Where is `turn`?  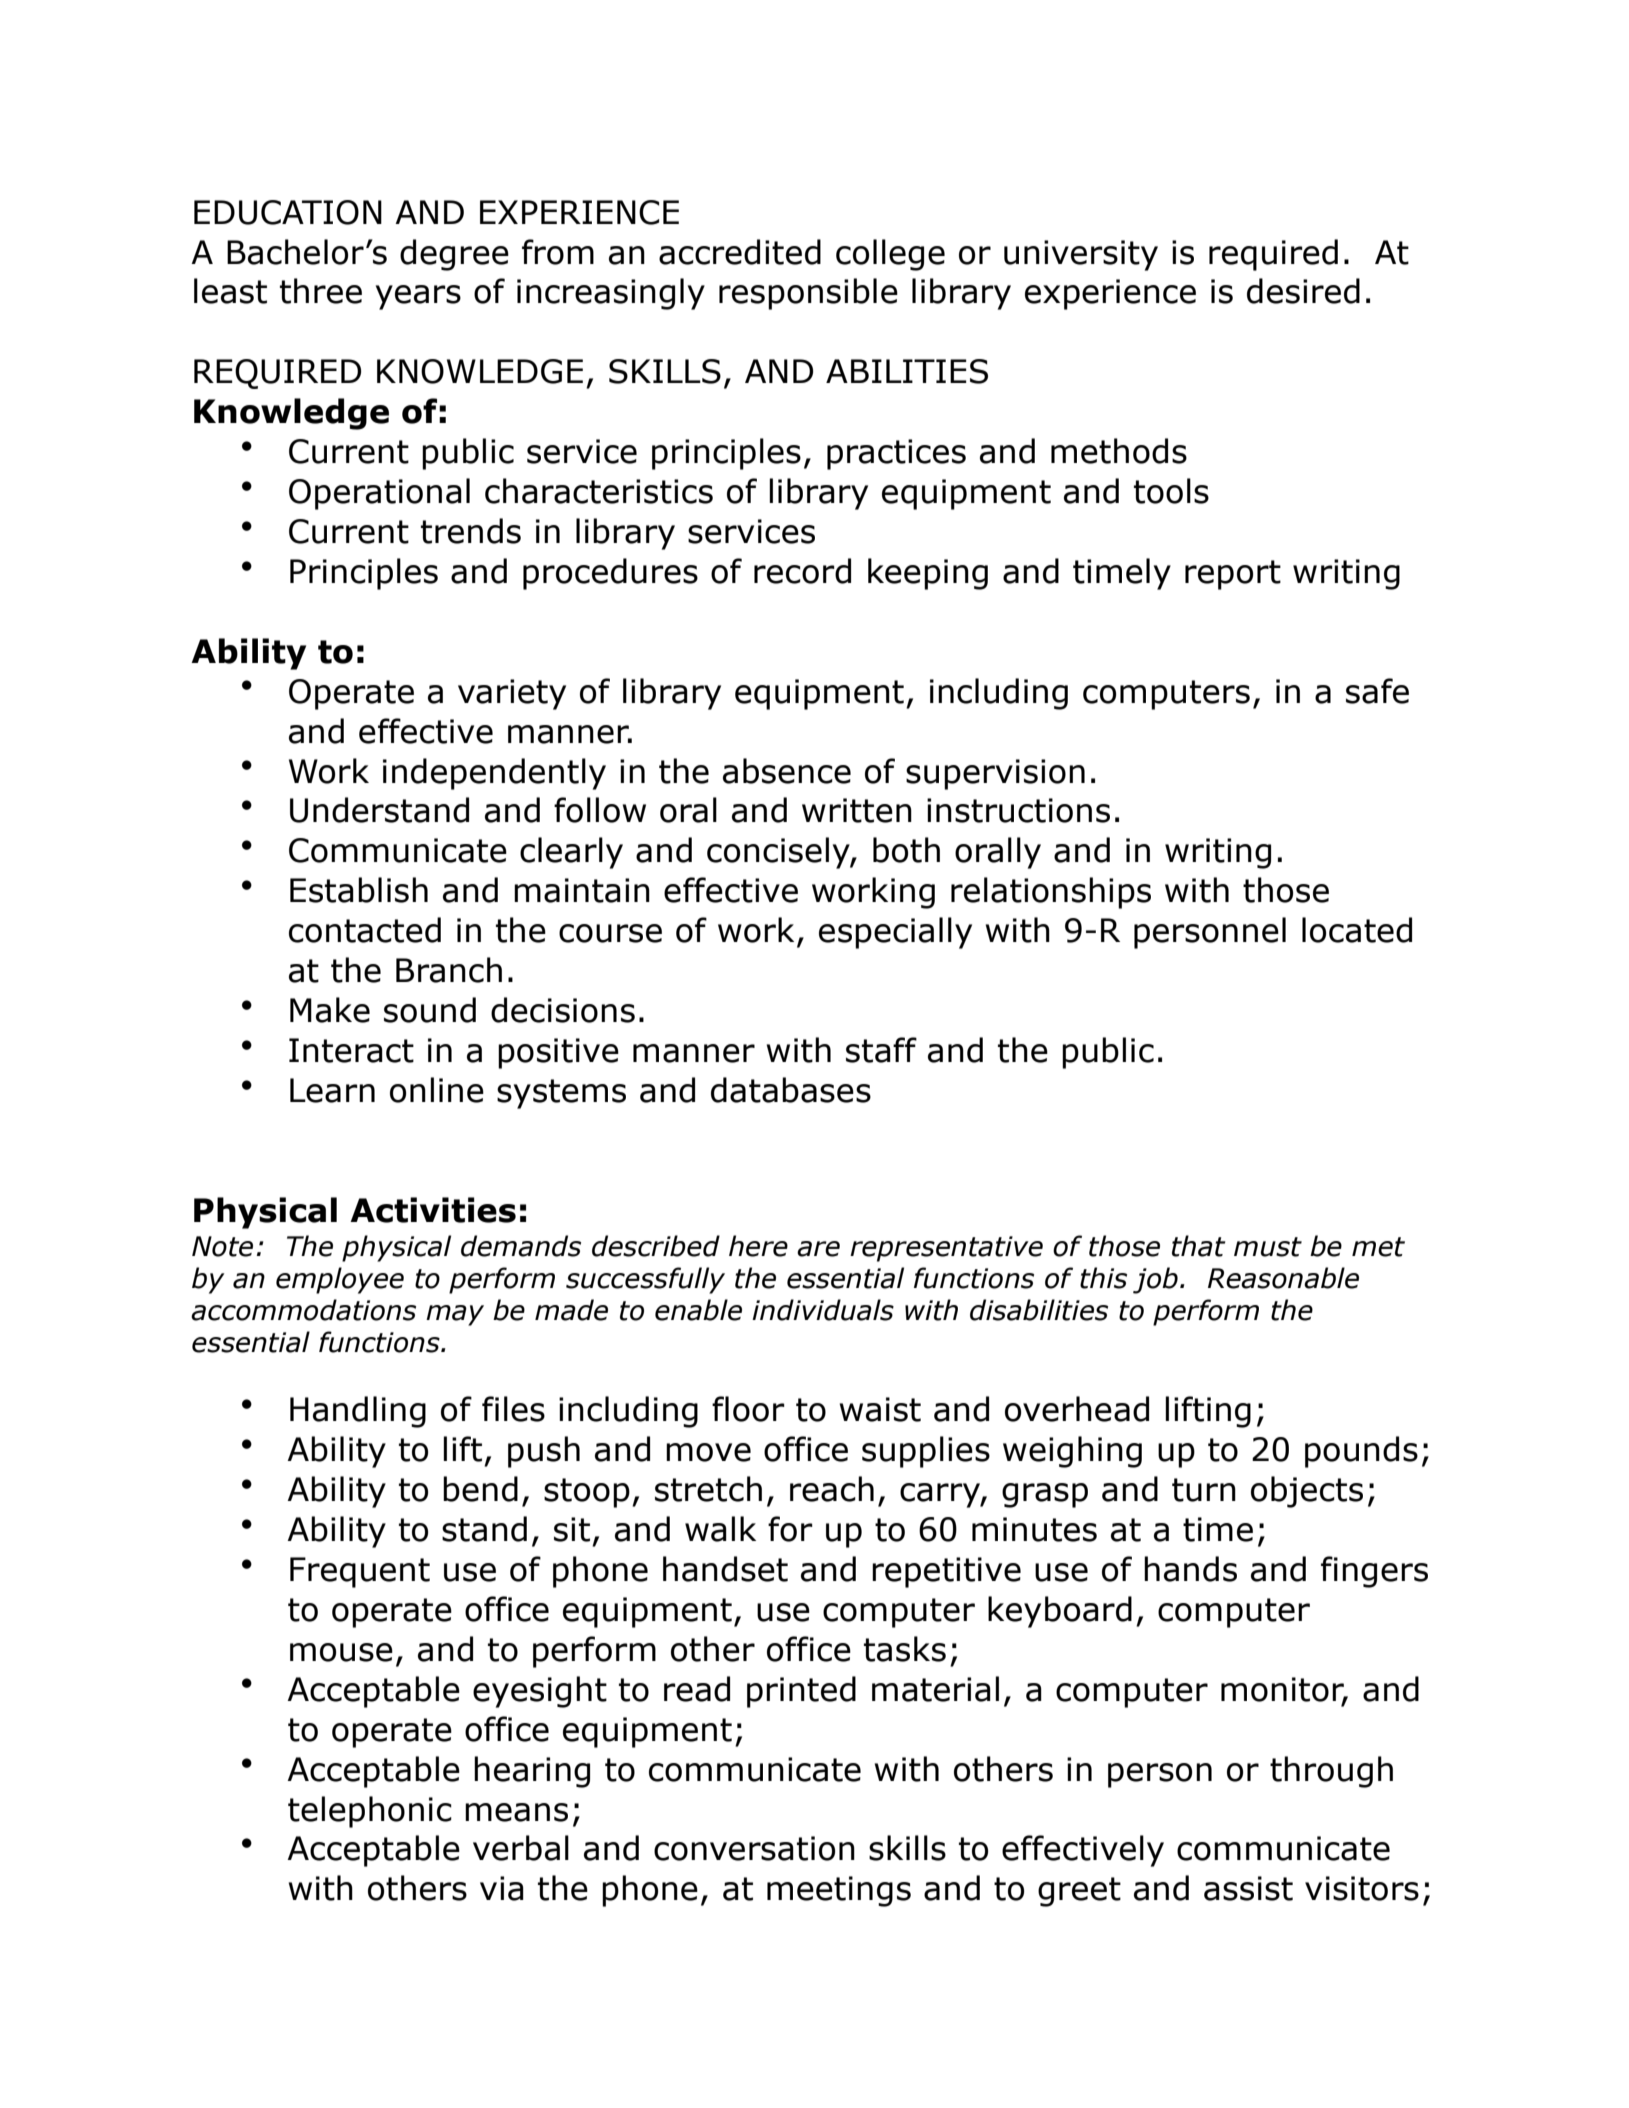
turn is located at coordinates (1204, 1490).
